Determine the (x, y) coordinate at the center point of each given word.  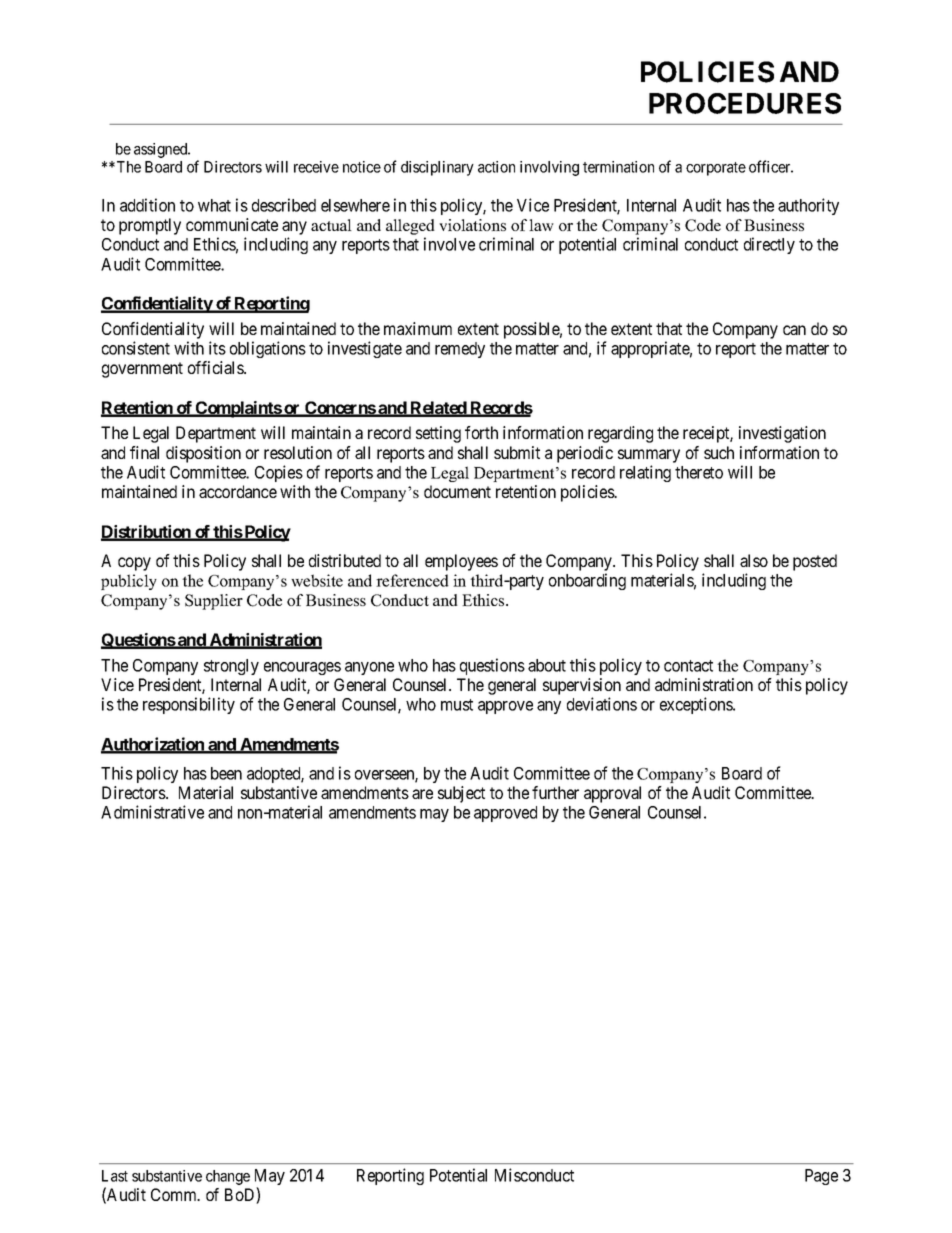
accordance (238, 491)
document (457, 491)
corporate (716, 169)
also (754, 560)
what (214, 205)
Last (115, 1176)
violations (472, 225)
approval (612, 794)
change (228, 1177)
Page (821, 1177)
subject (461, 794)
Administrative (152, 812)
